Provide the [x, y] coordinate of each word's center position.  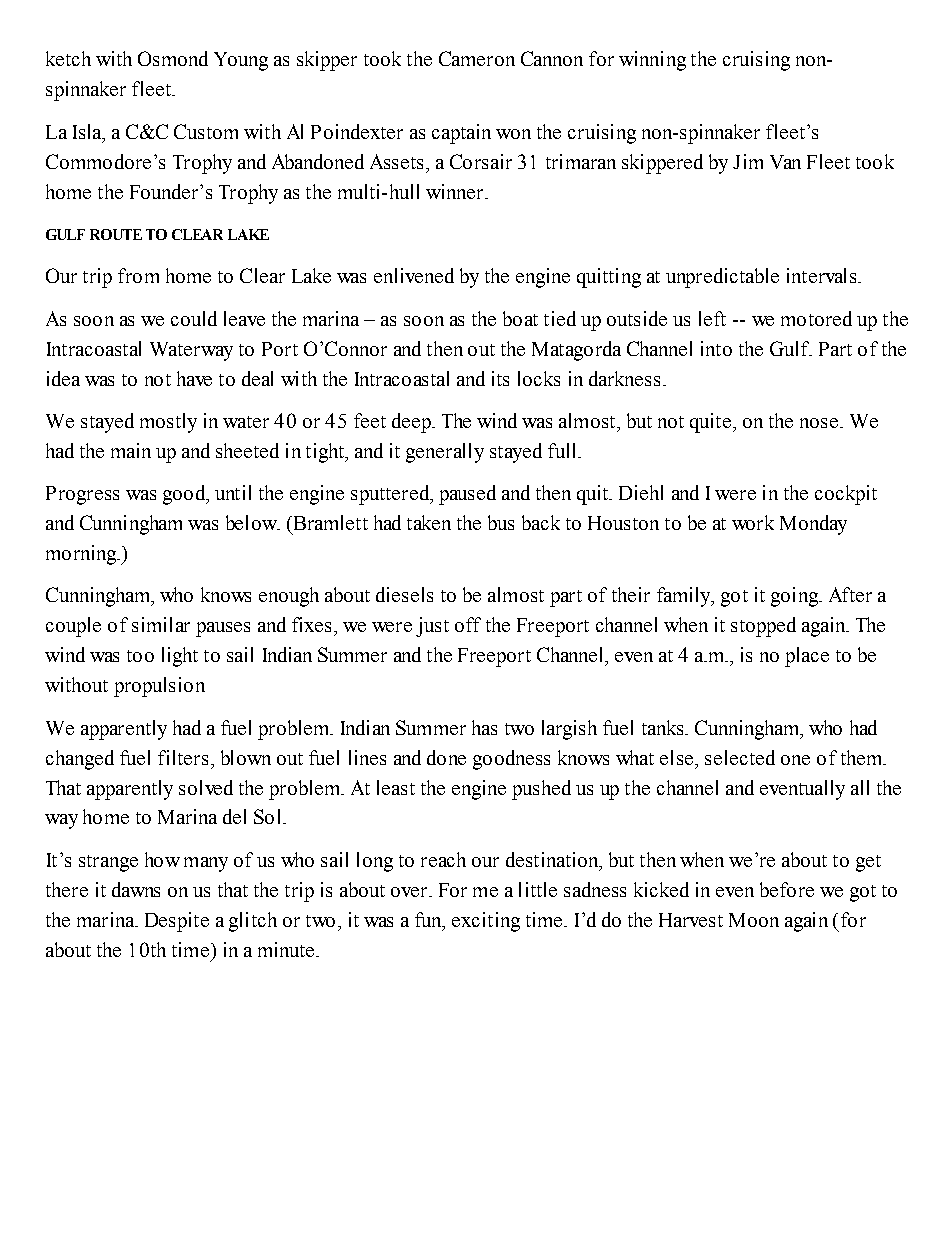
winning [652, 61]
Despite [177, 922]
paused [467, 495]
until [233, 492]
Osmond [173, 58]
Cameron [477, 58]
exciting [486, 922]
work [753, 522]
